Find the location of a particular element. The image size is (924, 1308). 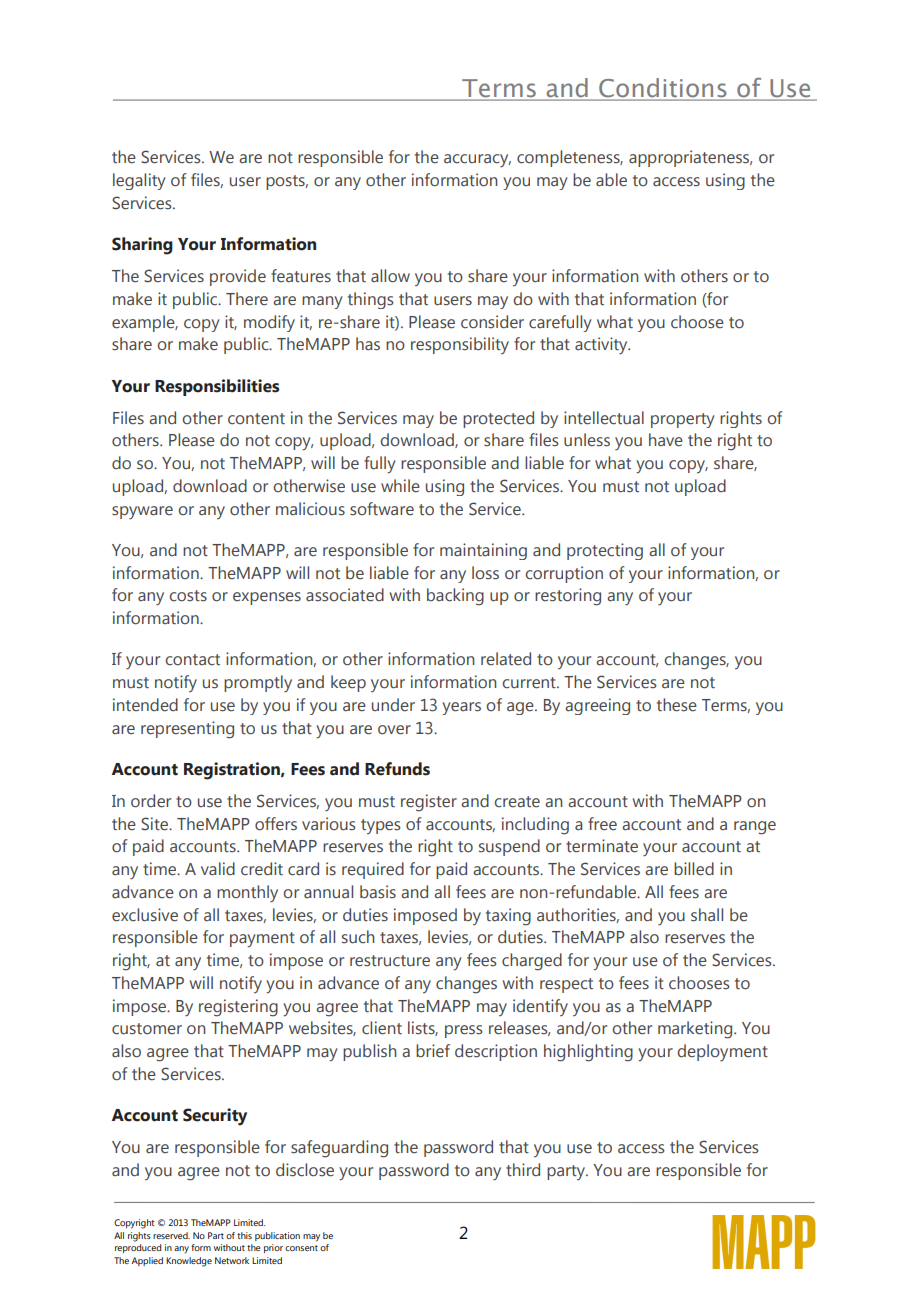

legality is located at coordinates (139, 181).
